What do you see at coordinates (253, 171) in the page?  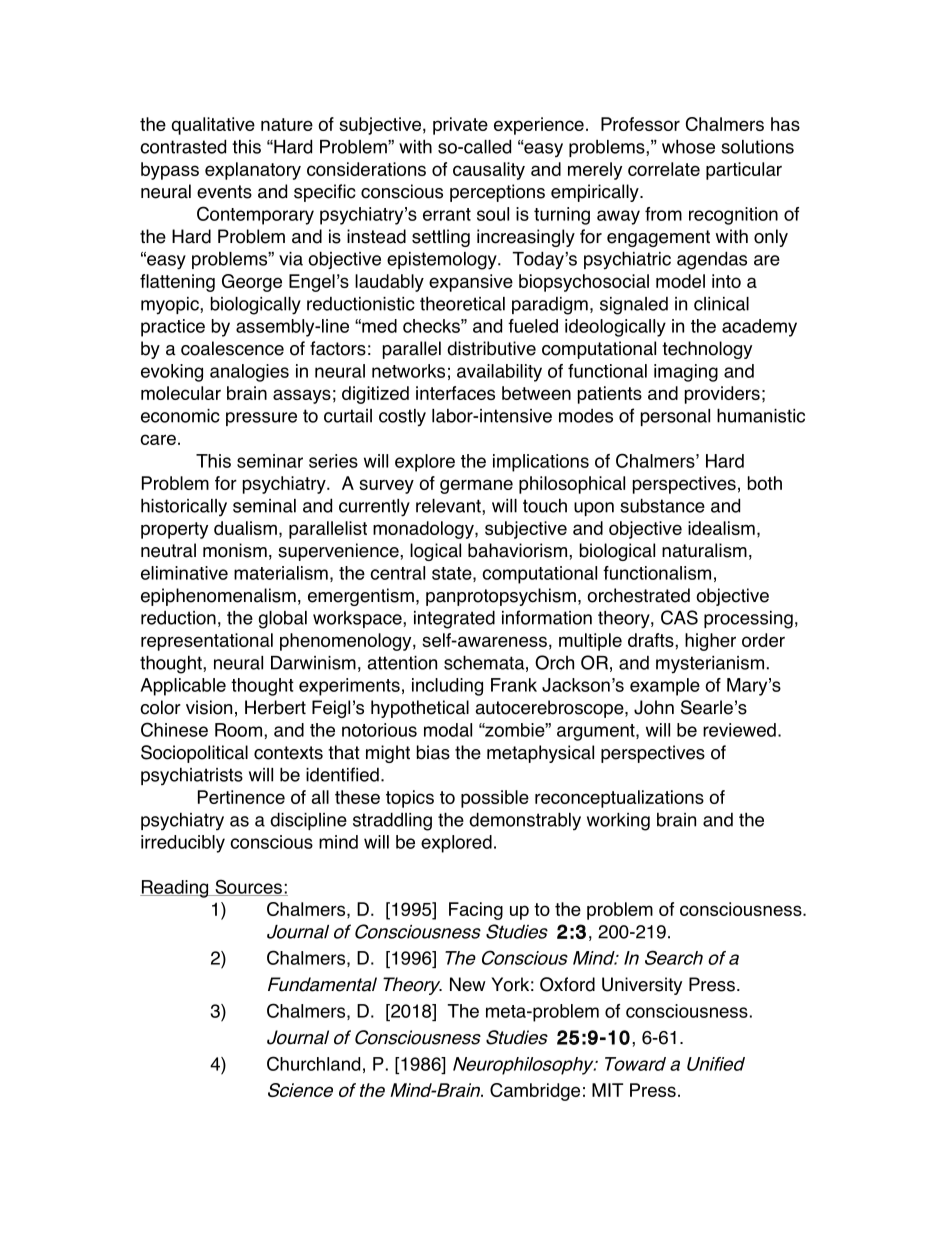 I see `explanatory` at bounding box center [253, 171].
